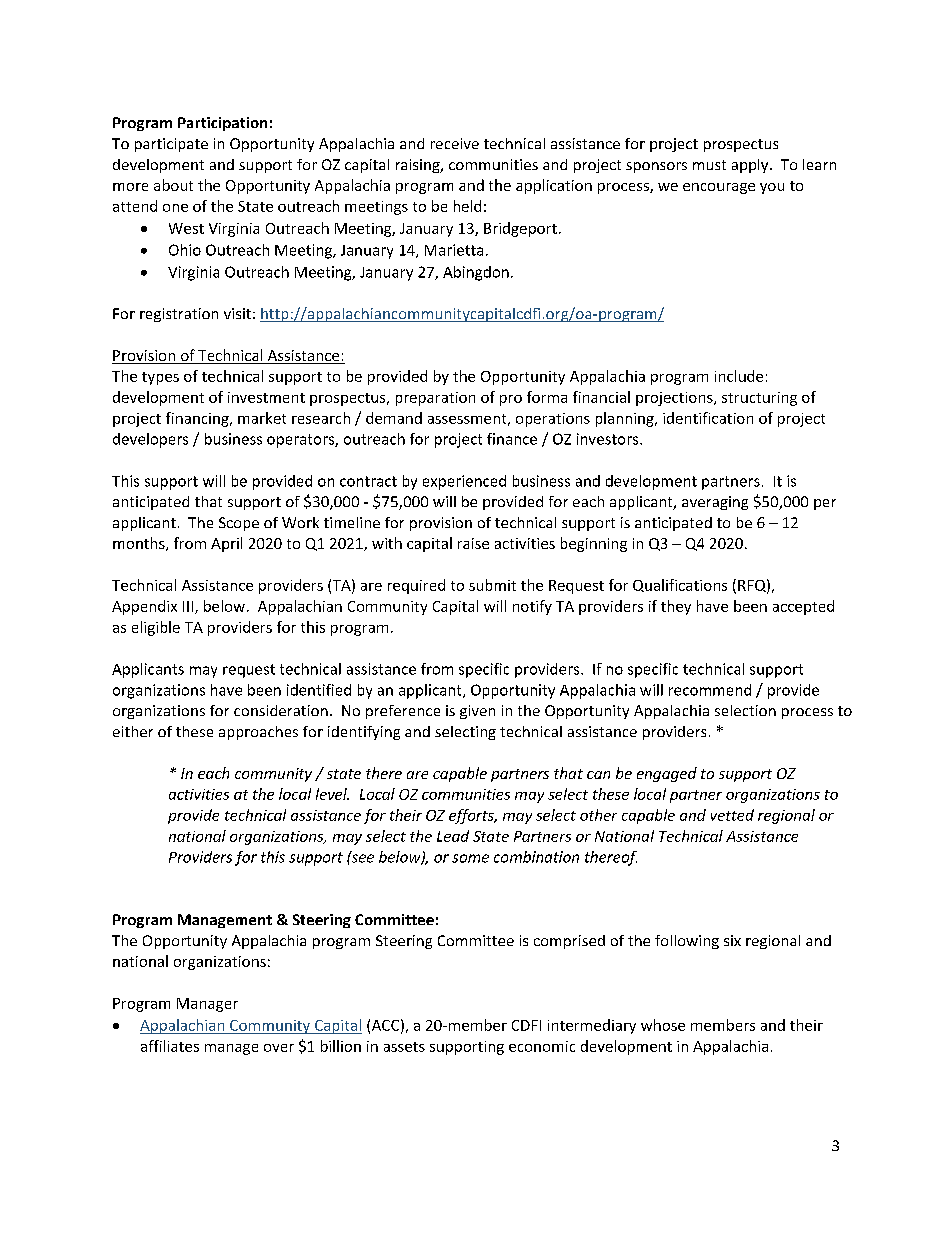 This image has width=952, height=1233. What do you see at coordinates (663, 1025) in the image?
I see `whose` at bounding box center [663, 1025].
